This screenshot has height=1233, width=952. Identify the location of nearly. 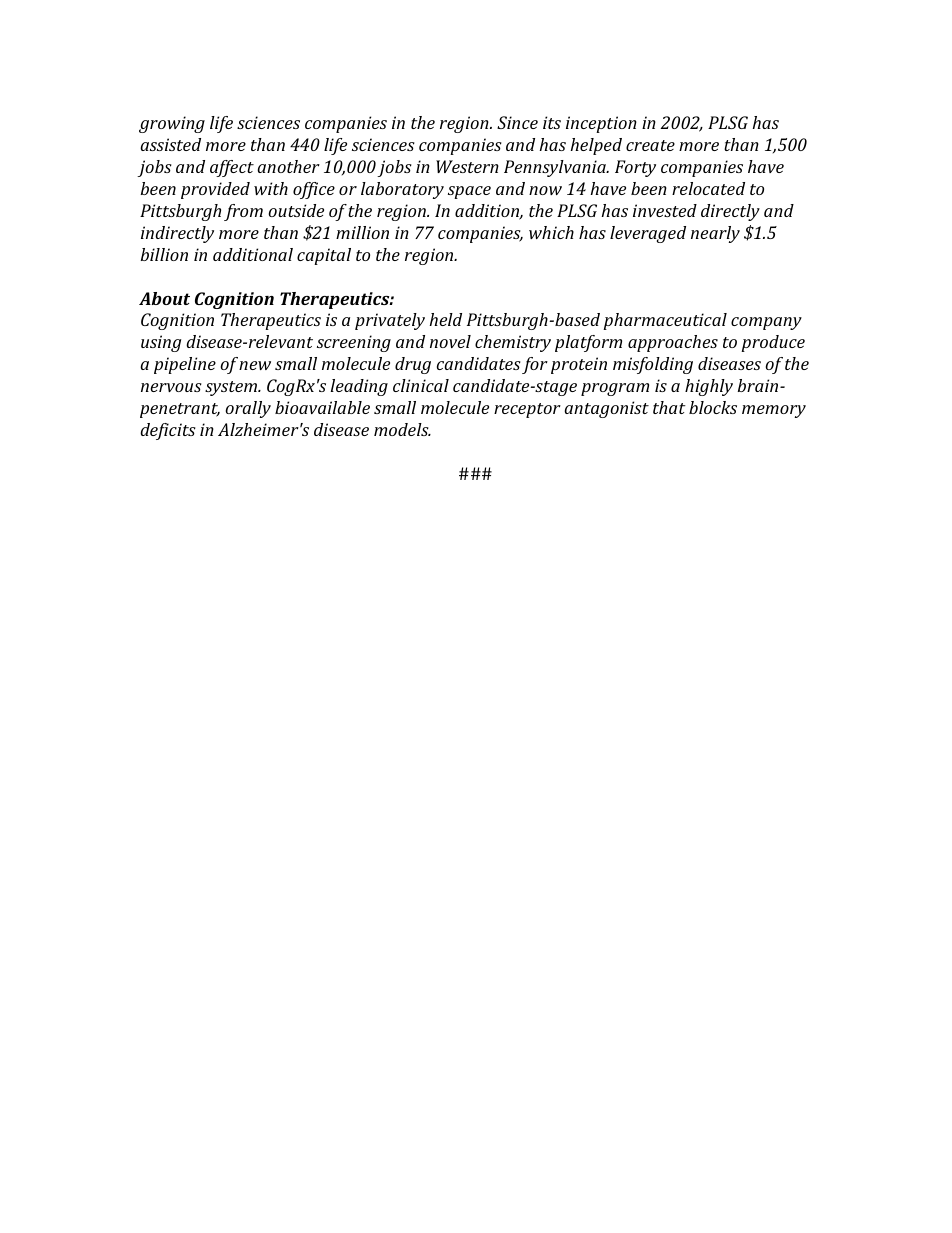
(715, 234).
